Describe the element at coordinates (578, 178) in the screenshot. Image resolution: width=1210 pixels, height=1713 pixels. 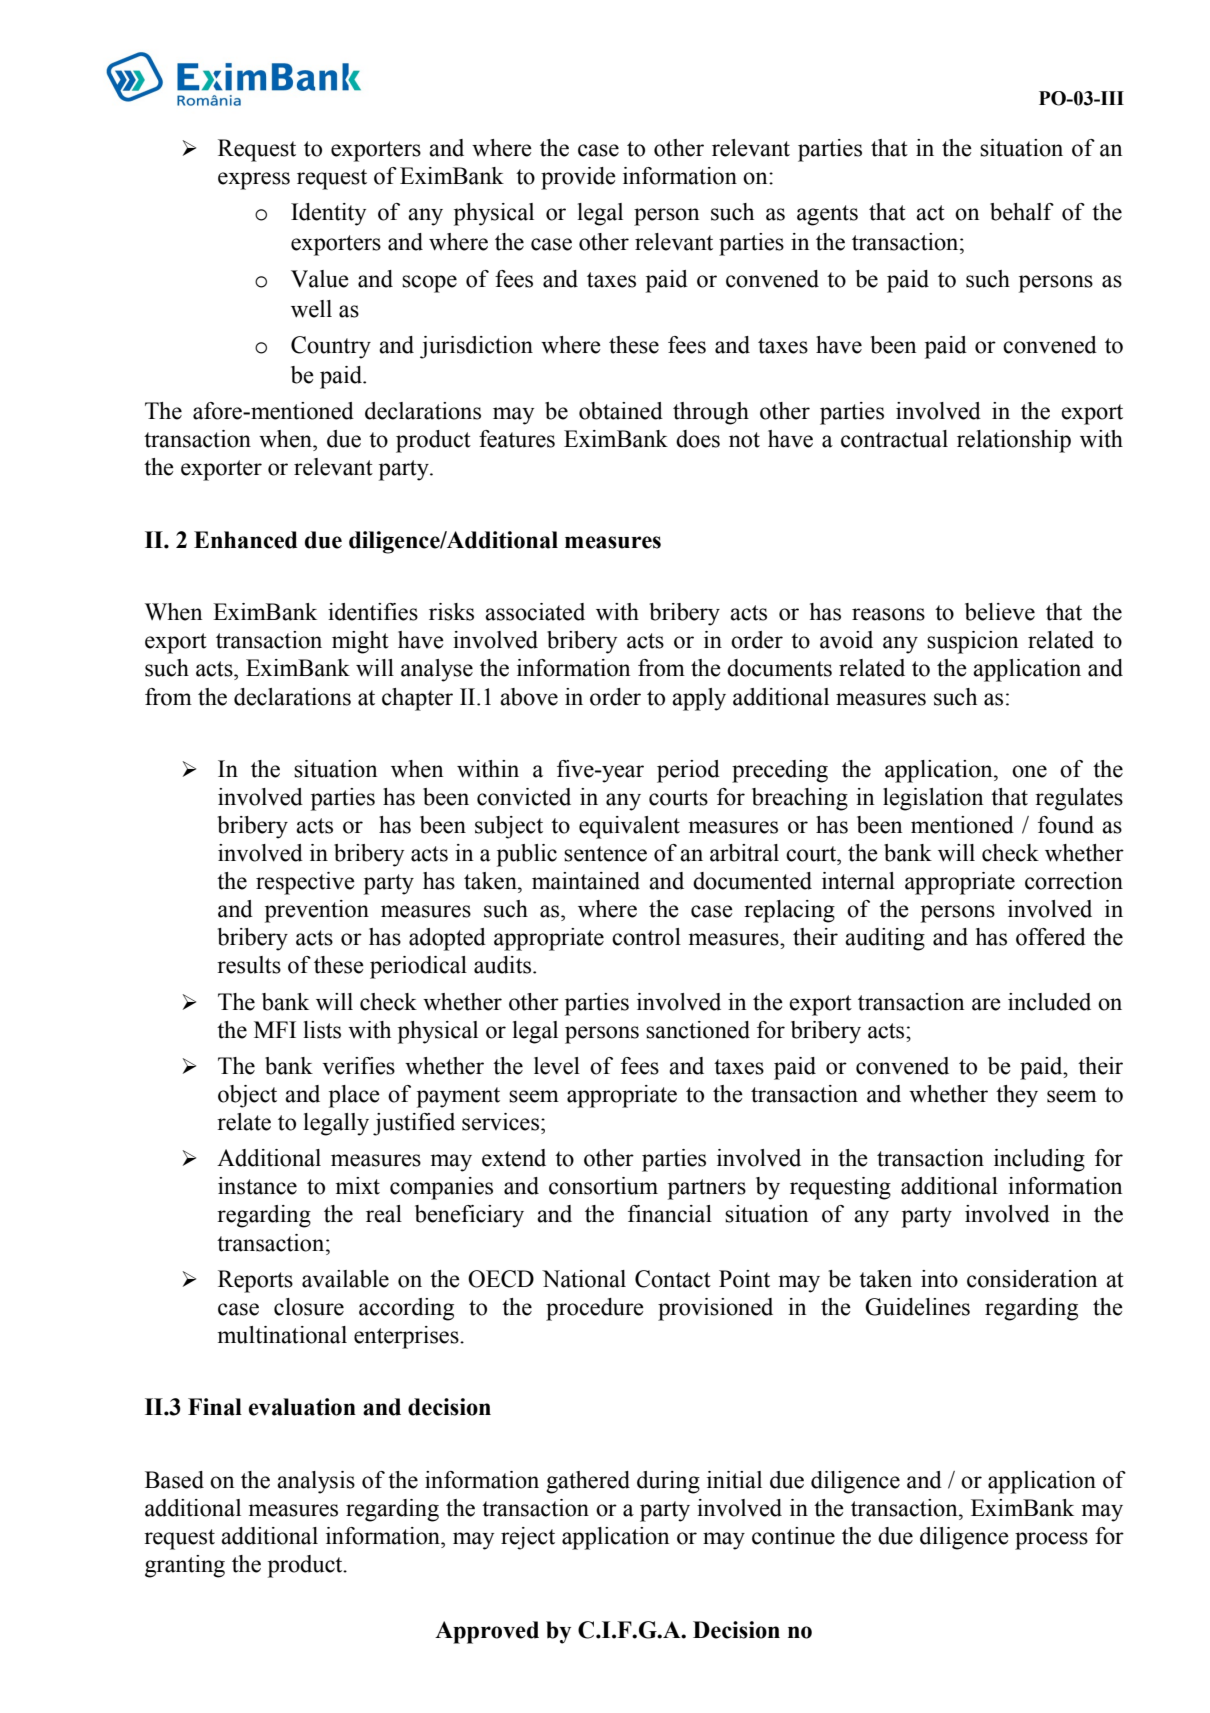
I see `provide` at that location.
